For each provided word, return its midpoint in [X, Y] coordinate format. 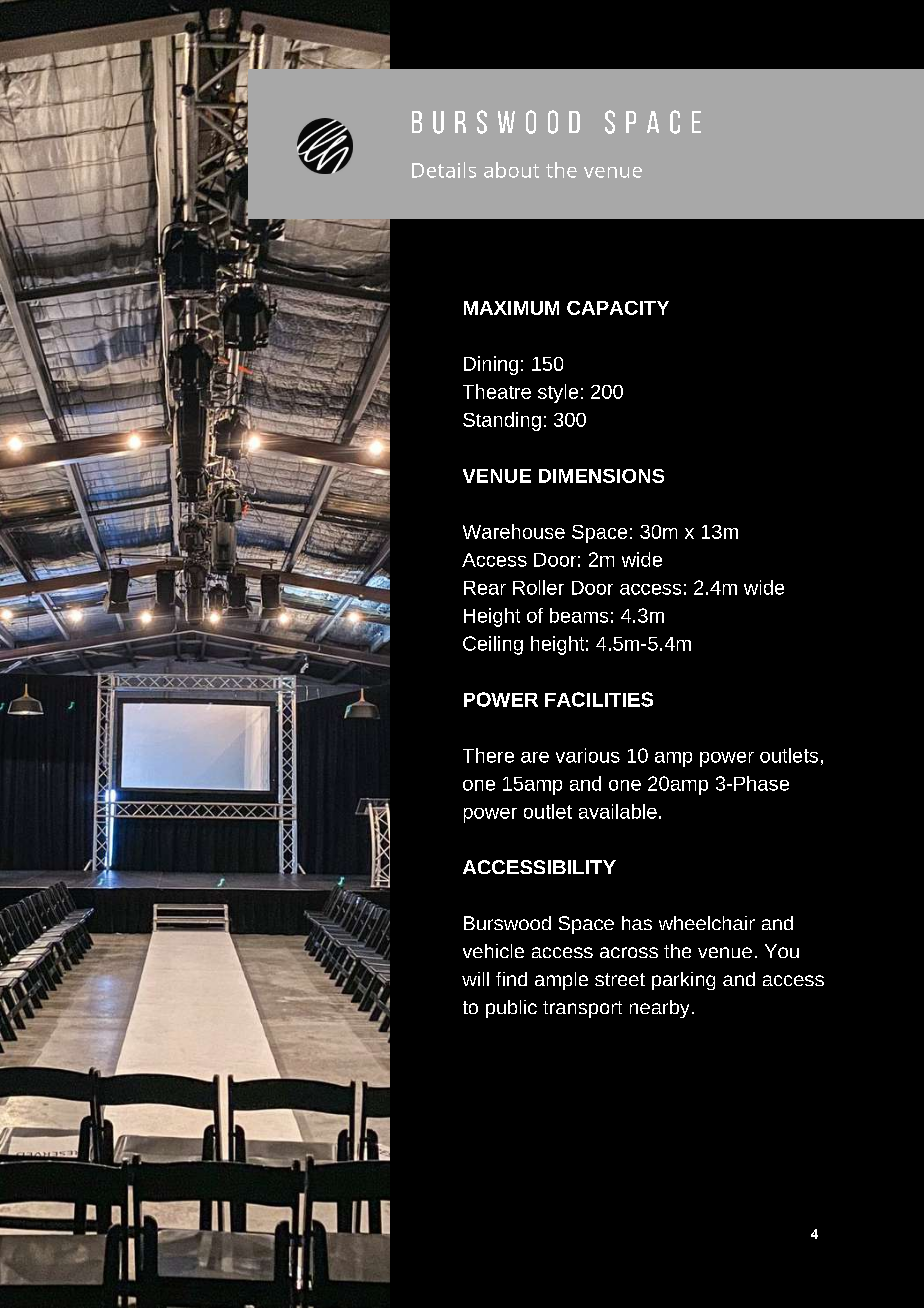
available [618, 811]
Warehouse [514, 531]
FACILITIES [599, 699]
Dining [491, 365]
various [588, 755]
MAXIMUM [511, 308]
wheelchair [707, 923]
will [475, 979]
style [558, 393]
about [511, 170]
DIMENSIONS [601, 476]
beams [579, 615]
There [488, 755]
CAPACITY [618, 308]
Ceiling [493, 645]
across [629, 952]
